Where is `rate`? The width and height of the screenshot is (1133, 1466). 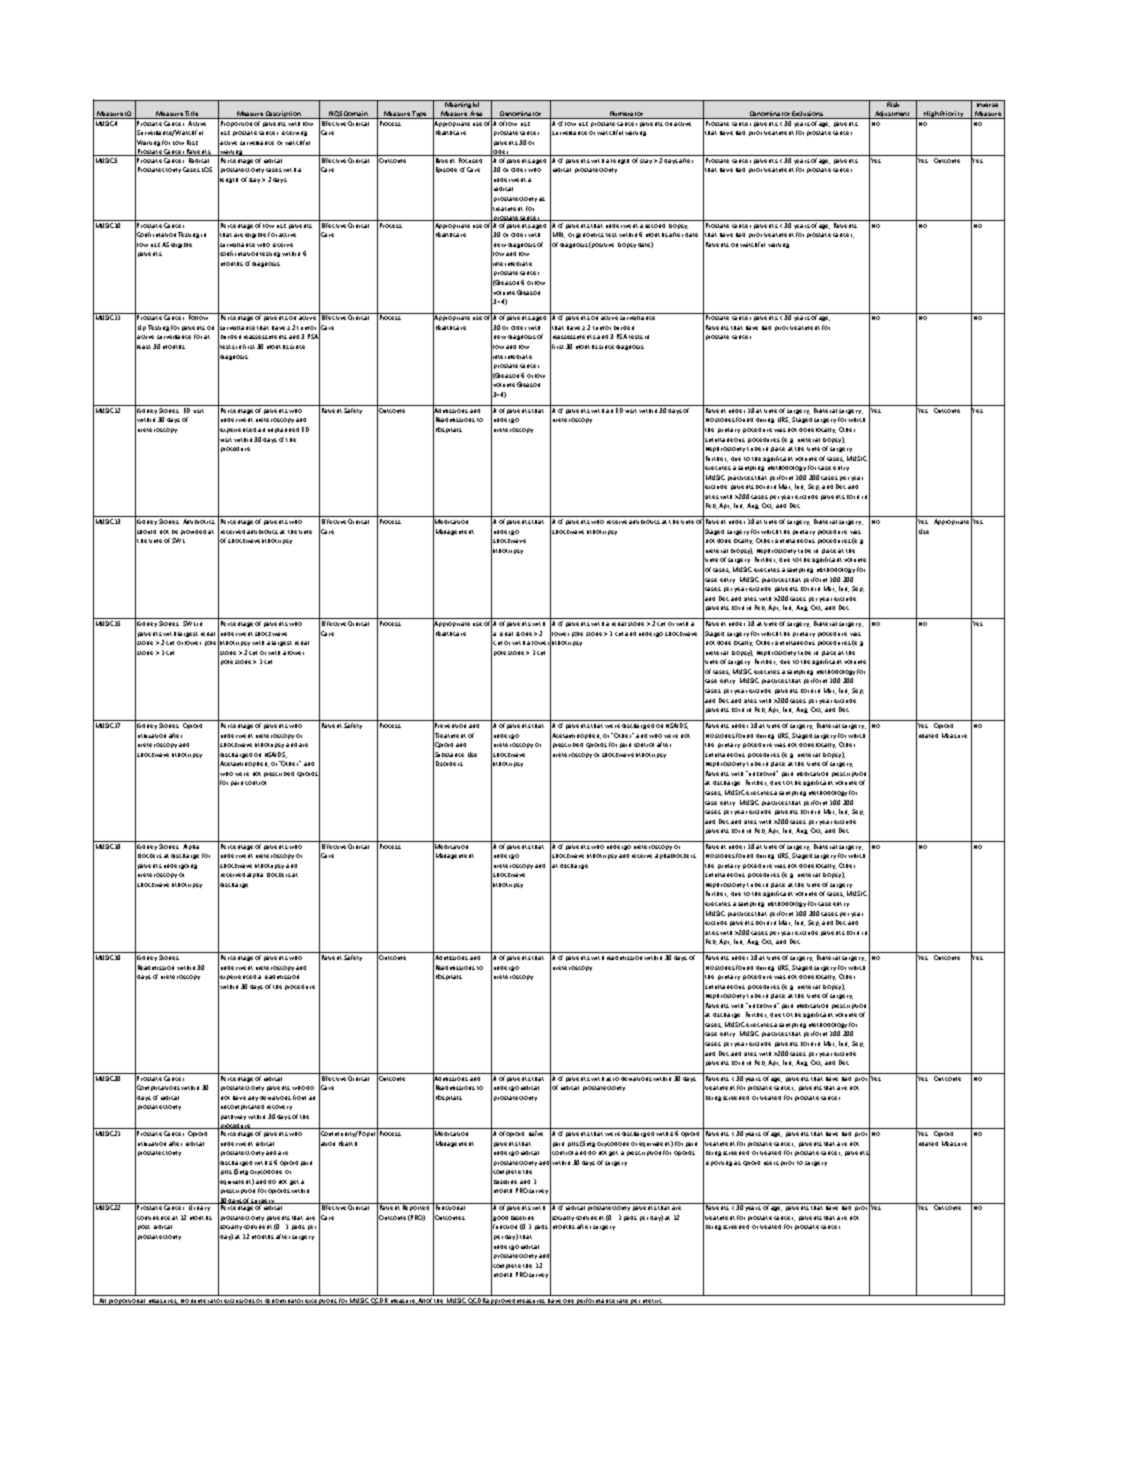 rate is located at coordinates (623, 1302).
